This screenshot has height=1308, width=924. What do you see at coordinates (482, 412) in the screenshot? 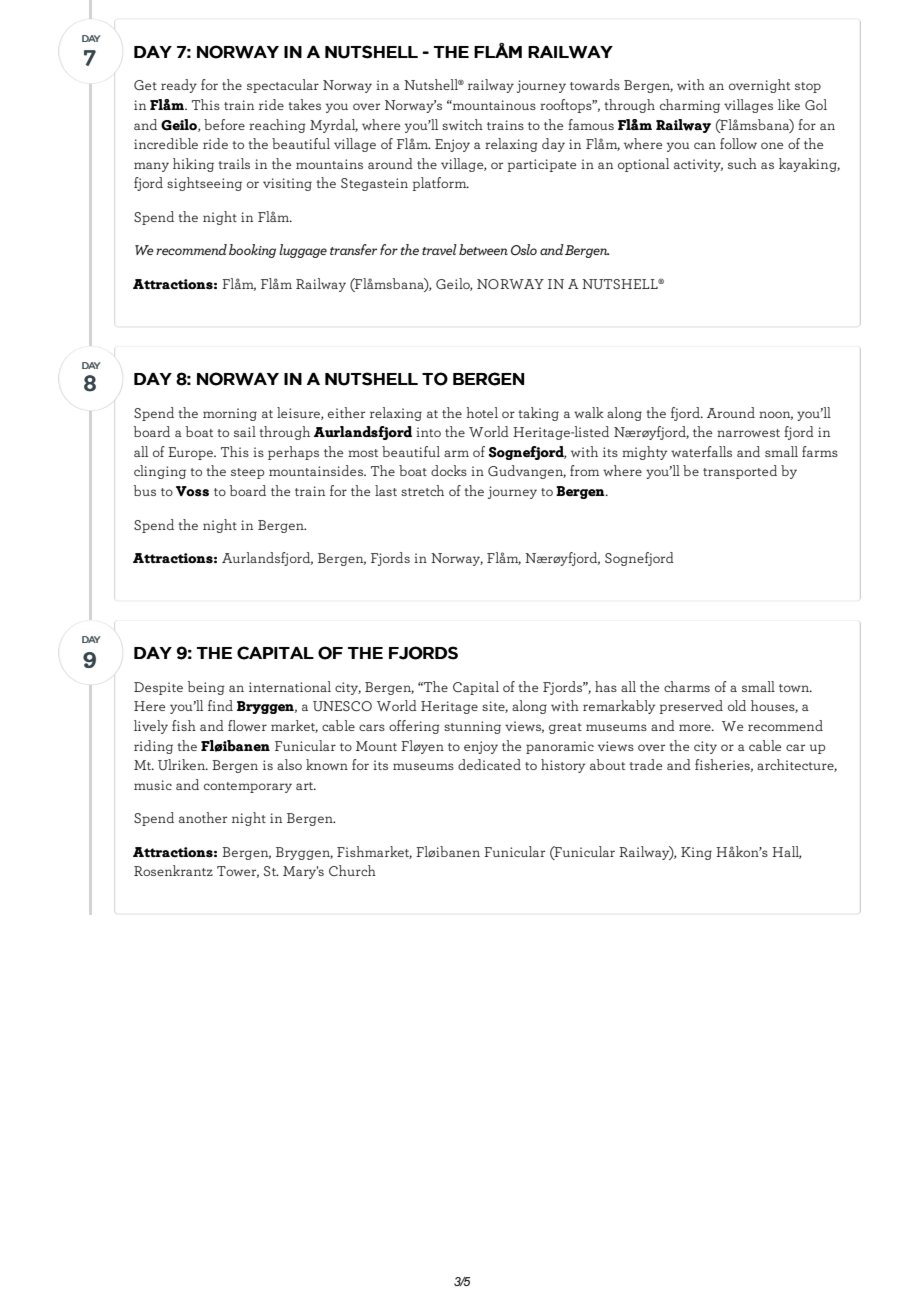
I see `hotel` at bounding box center [482, 412].
